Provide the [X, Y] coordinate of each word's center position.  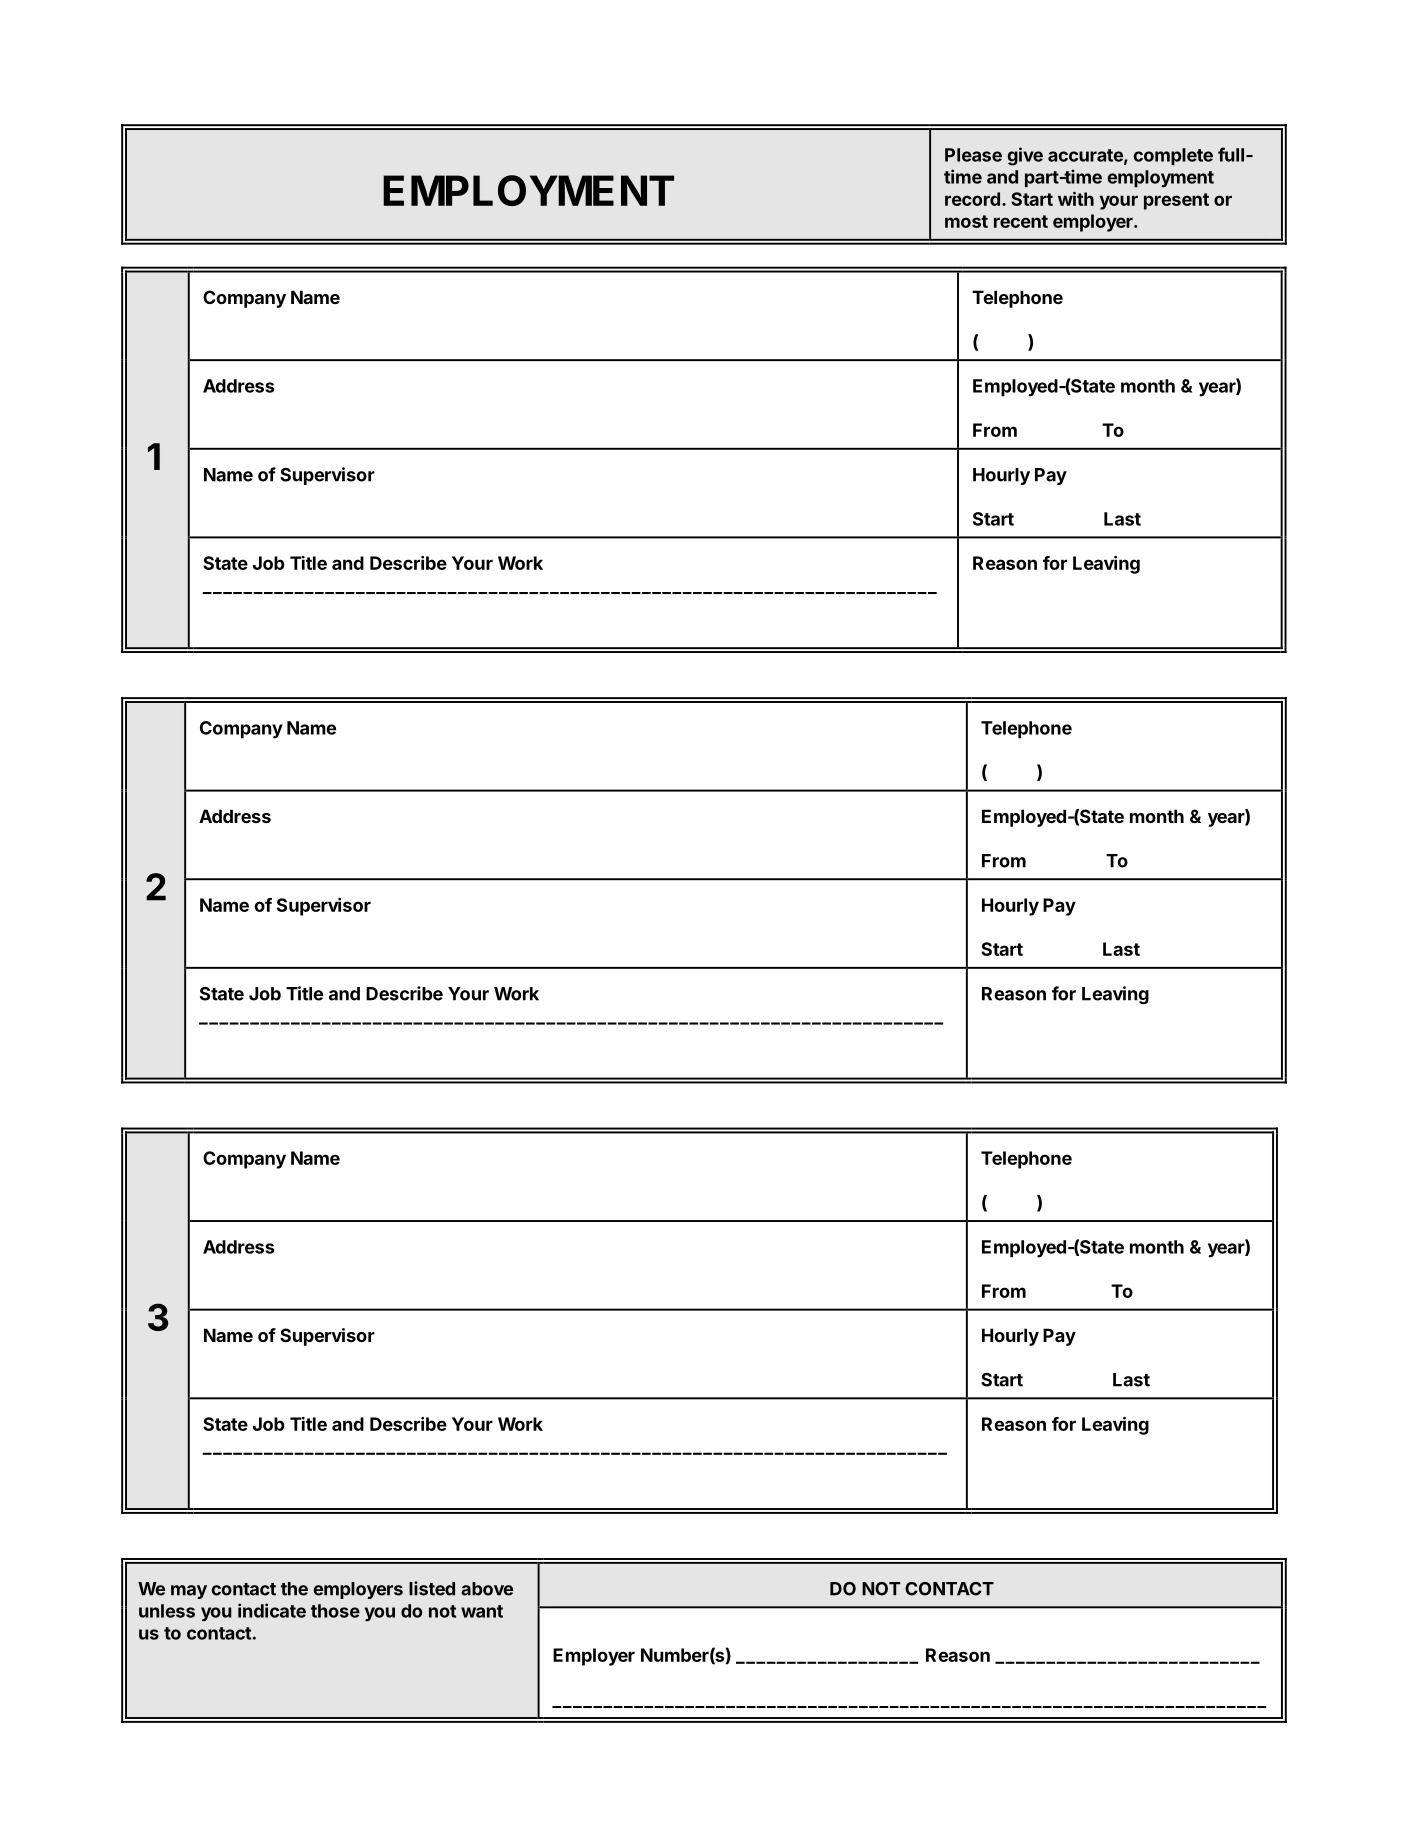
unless [167, 1611]
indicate [272, 1610]
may [189, 1592]
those [335, 1611]
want [482, 1611]
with [1076, 199]
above [487, 1589]
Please [973, 155]
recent [1021, 221]
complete [1173, 156]
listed [432, 1588]
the [294, 1589]
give [1025, 156]
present [1176, 201]
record [972, 199]
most [966, 221]
